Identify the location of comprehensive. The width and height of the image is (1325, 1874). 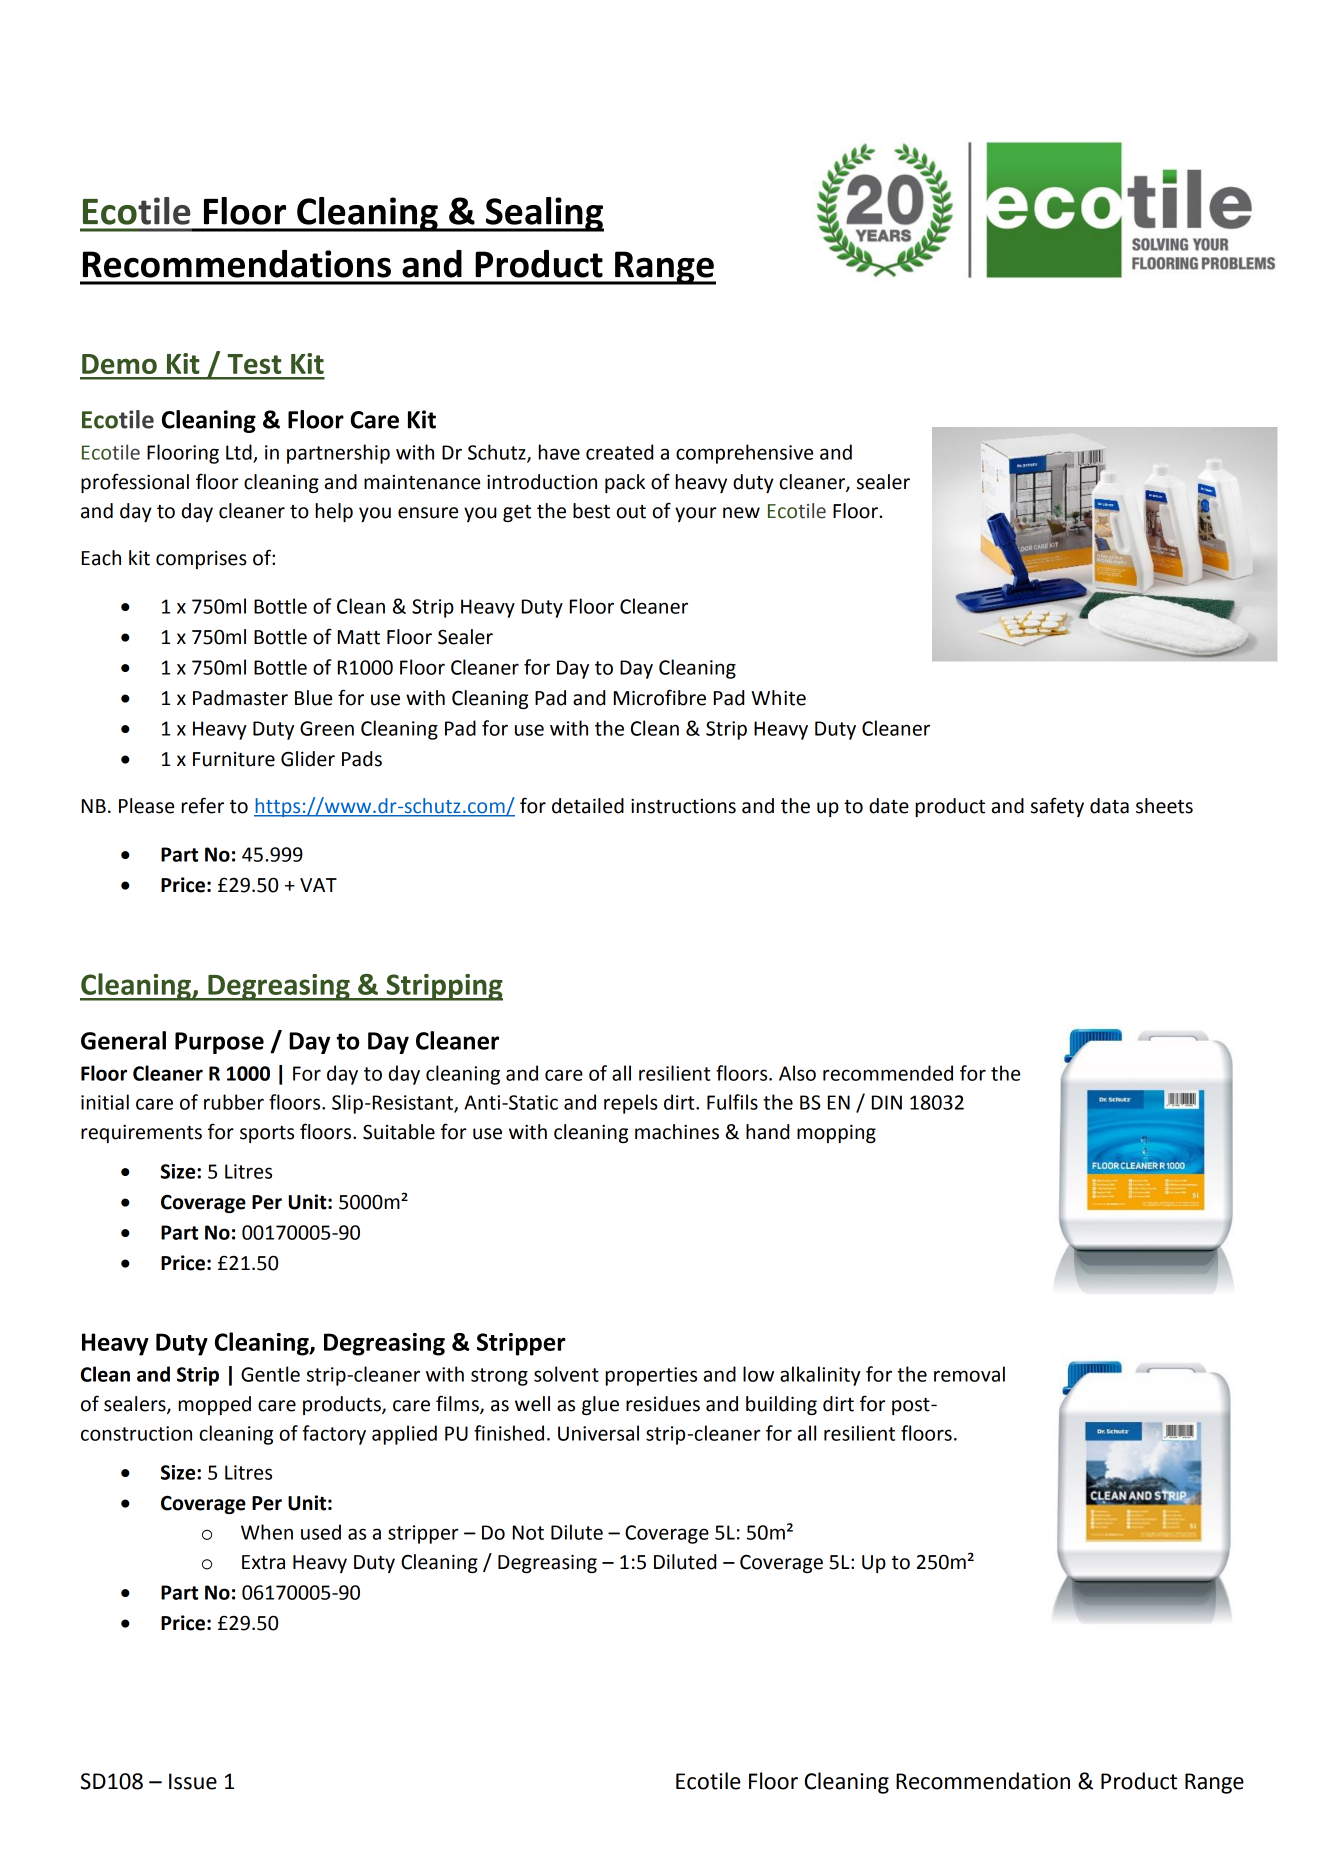
(744, 454).
